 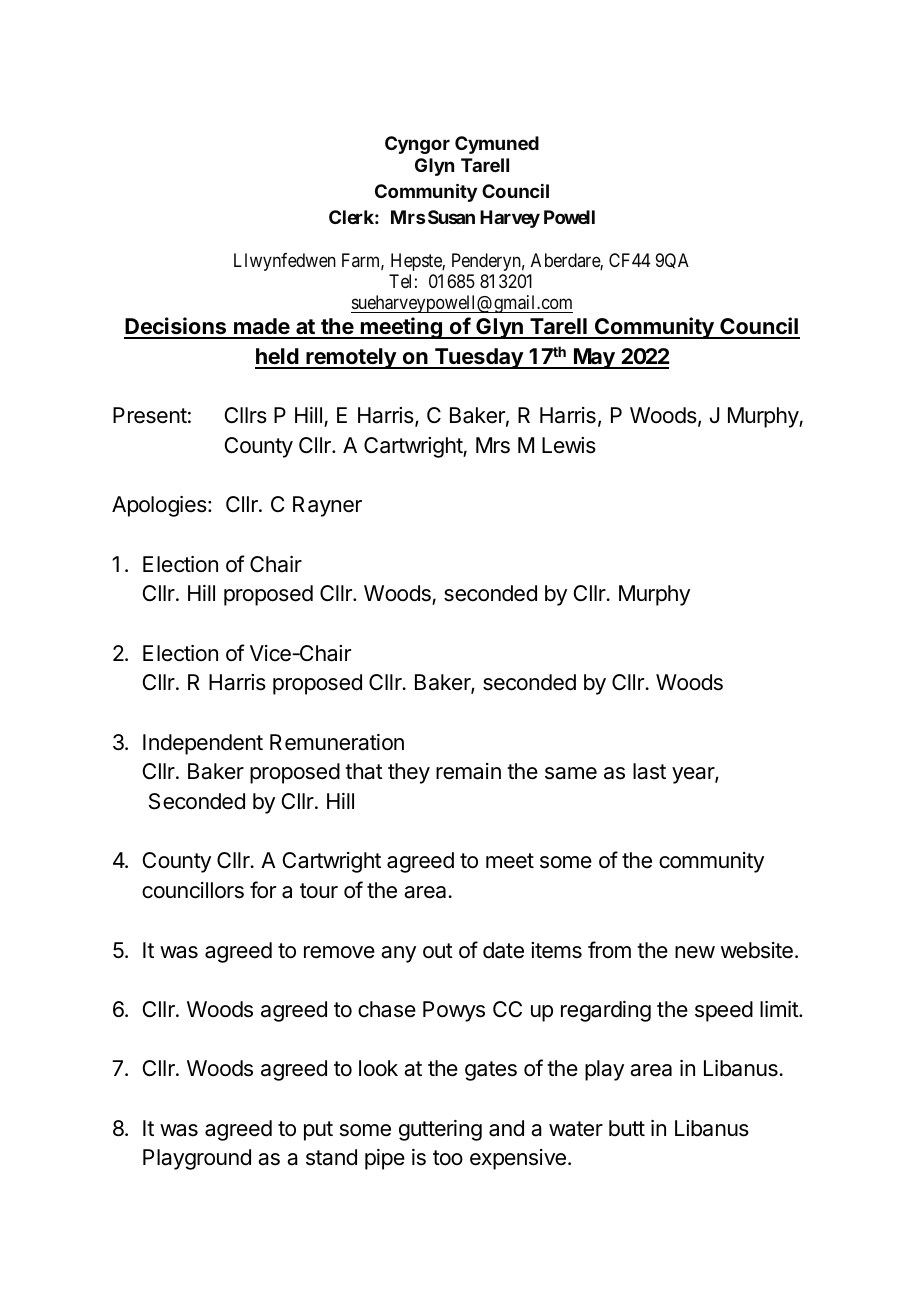 What do you see at coordinates (627, 1128) in the document?
I see `butt` at bounding box center [627, 1128].
